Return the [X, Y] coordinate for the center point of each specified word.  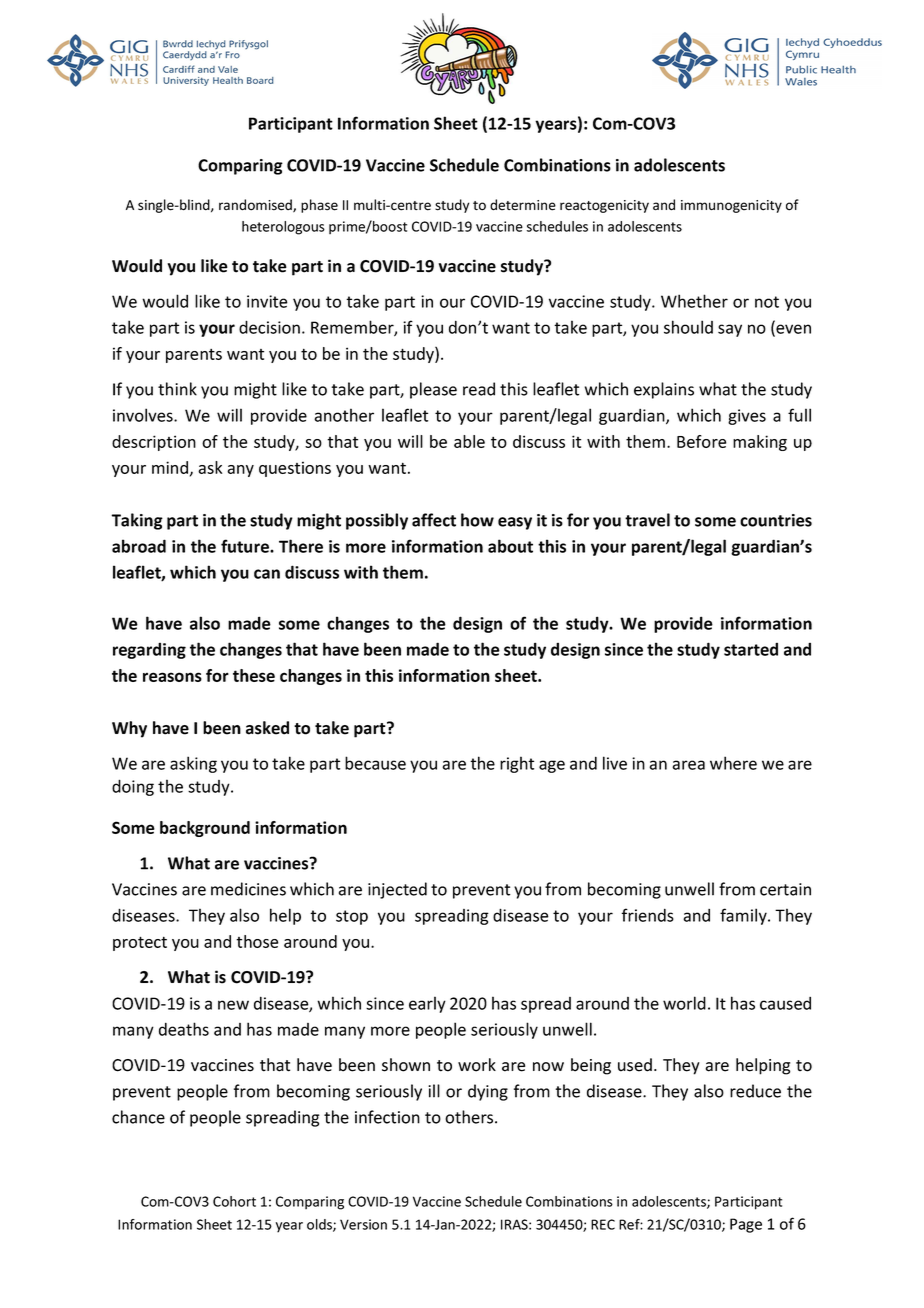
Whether [694, 301]
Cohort [234, 1201]
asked [267, 728]
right [517, 764]
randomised [256, 206]
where [733, 763]
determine [523, 205]
